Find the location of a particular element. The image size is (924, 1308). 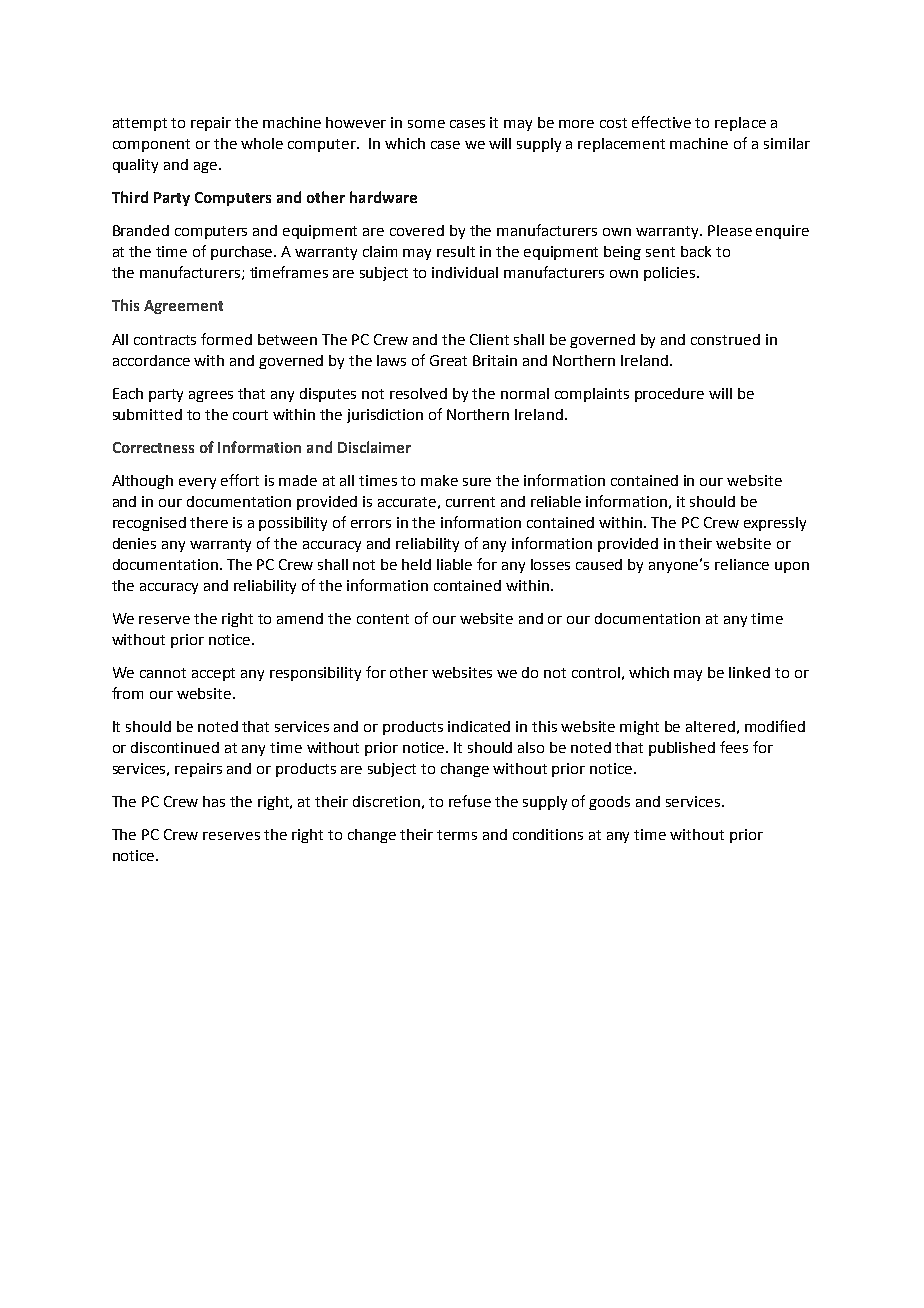

reliance is located at coordinates (742, 564).
